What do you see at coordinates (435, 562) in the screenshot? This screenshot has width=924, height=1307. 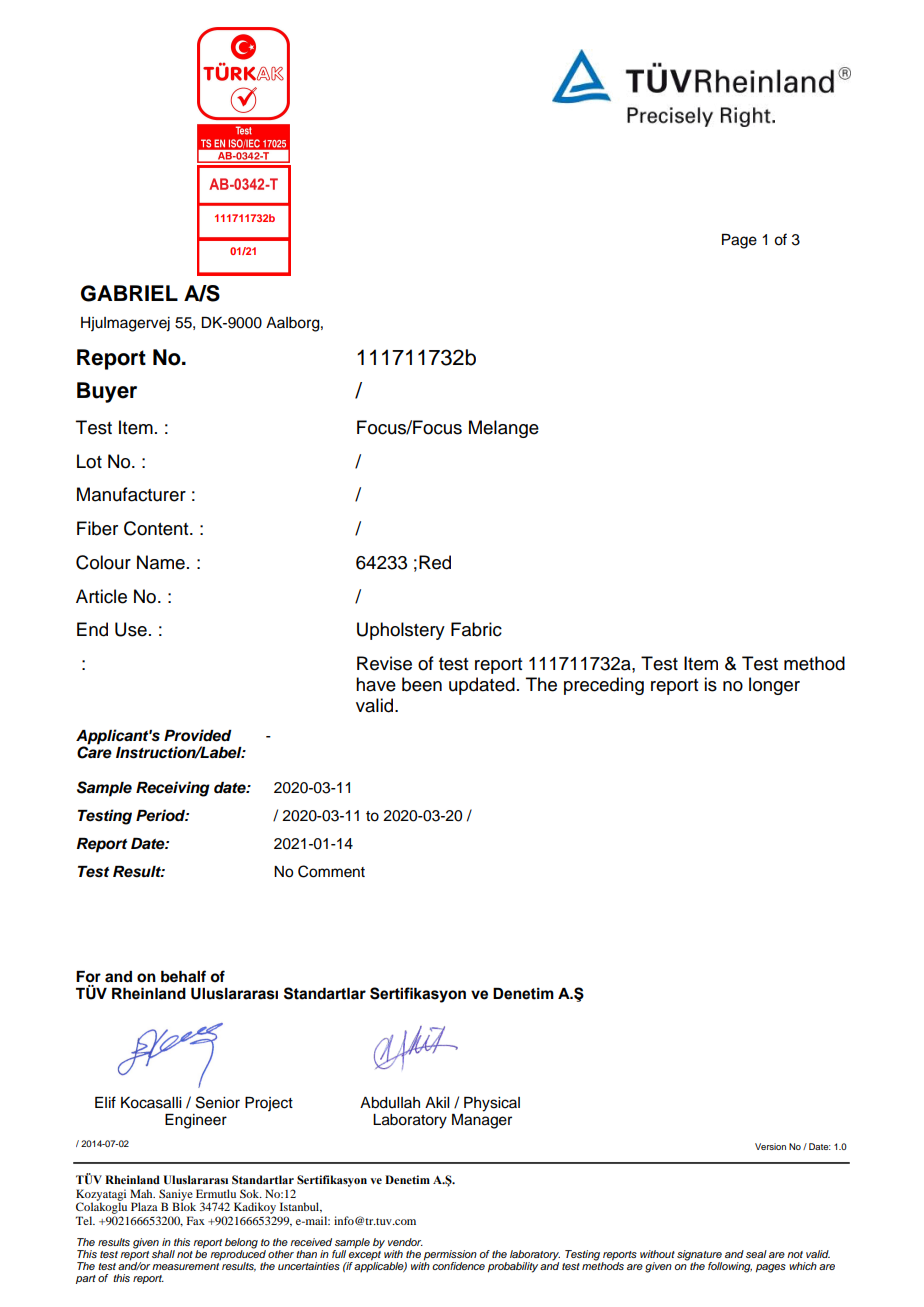 I see `Red` at bounding box center [435, 562].
